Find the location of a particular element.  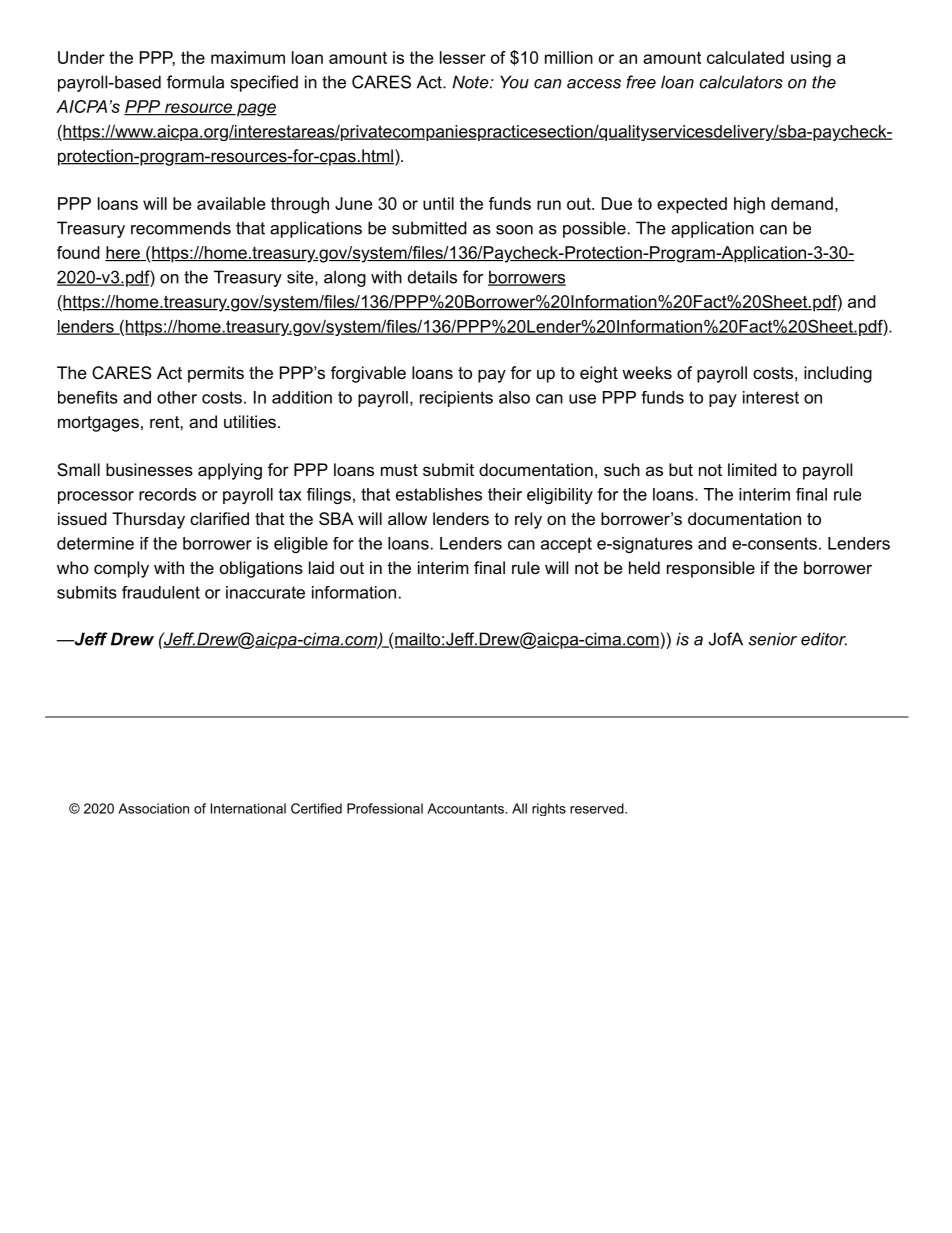

lesser is located at coordinates (463, 57).
